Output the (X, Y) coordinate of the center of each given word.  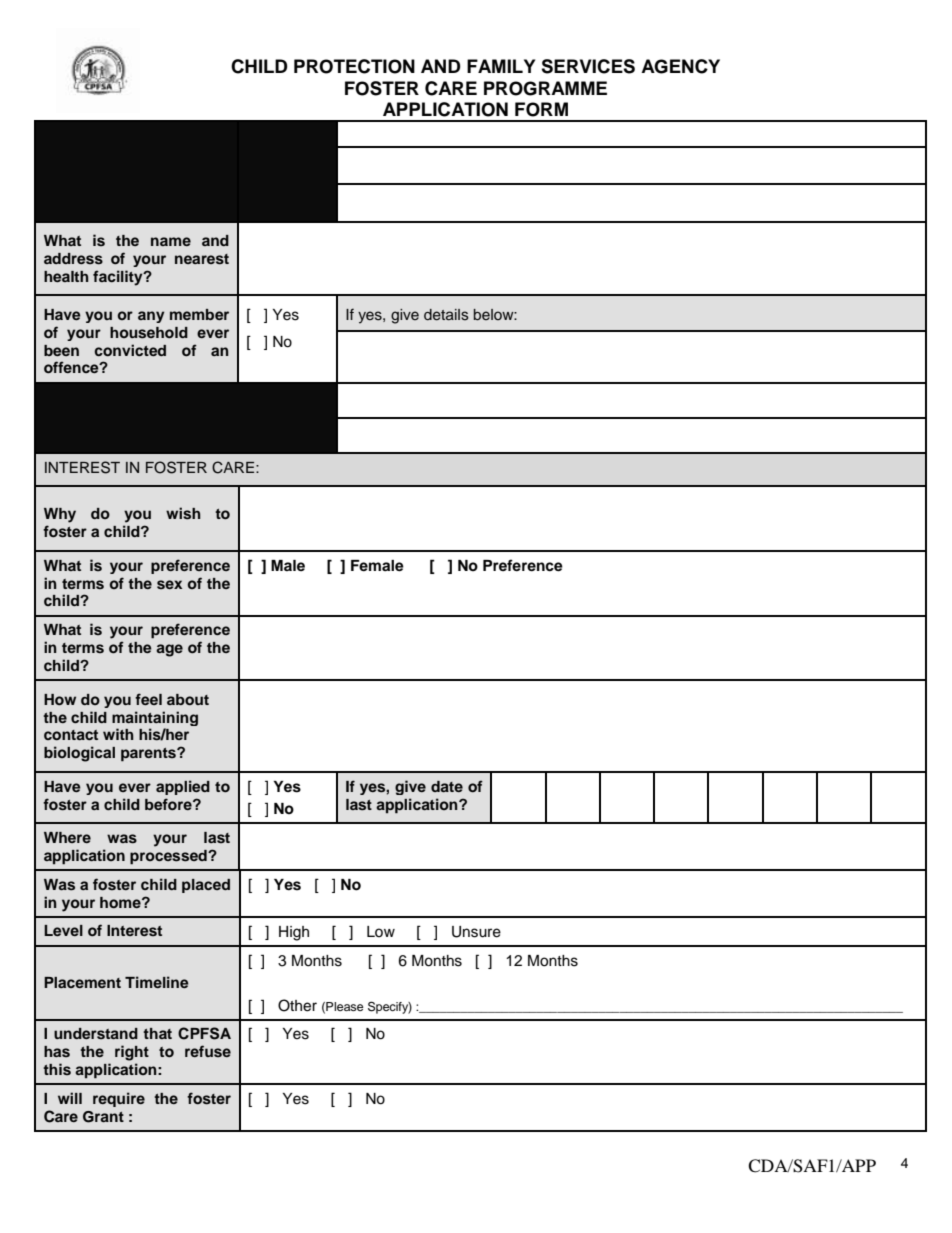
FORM (541, 109)
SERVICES (588, 66)
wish (183, 513)
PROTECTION (354, 66)
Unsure (476, 932)
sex (169, 584)
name (171, 241)
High (294, 933)
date (447, 786)
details (446, 315)
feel (148, 699)
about (188, 700)
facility (119, 278)
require (119, 1099)
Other (297, 1005)
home (121, 903)
